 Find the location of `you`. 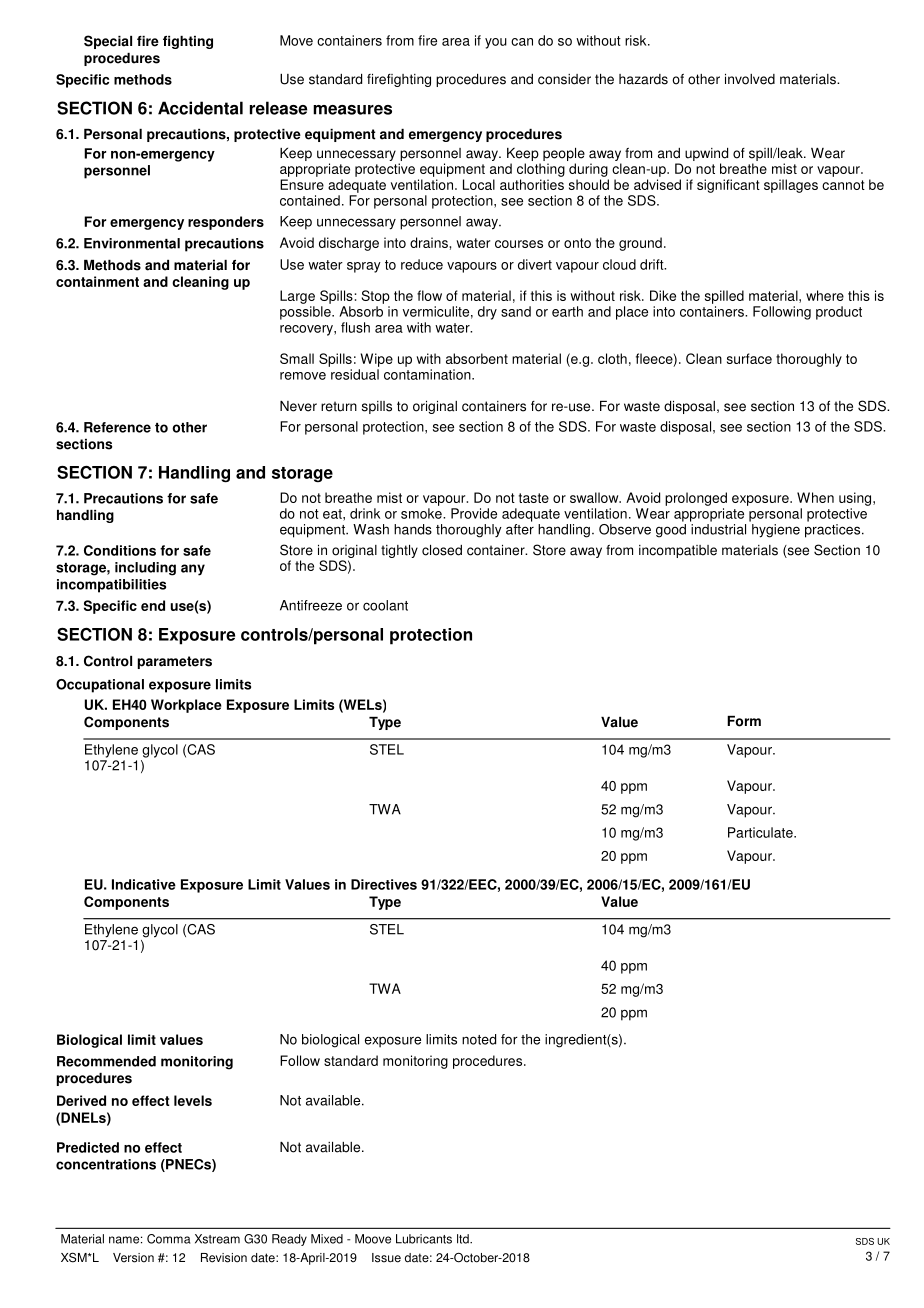

you is located at coordinates (496, 43).
